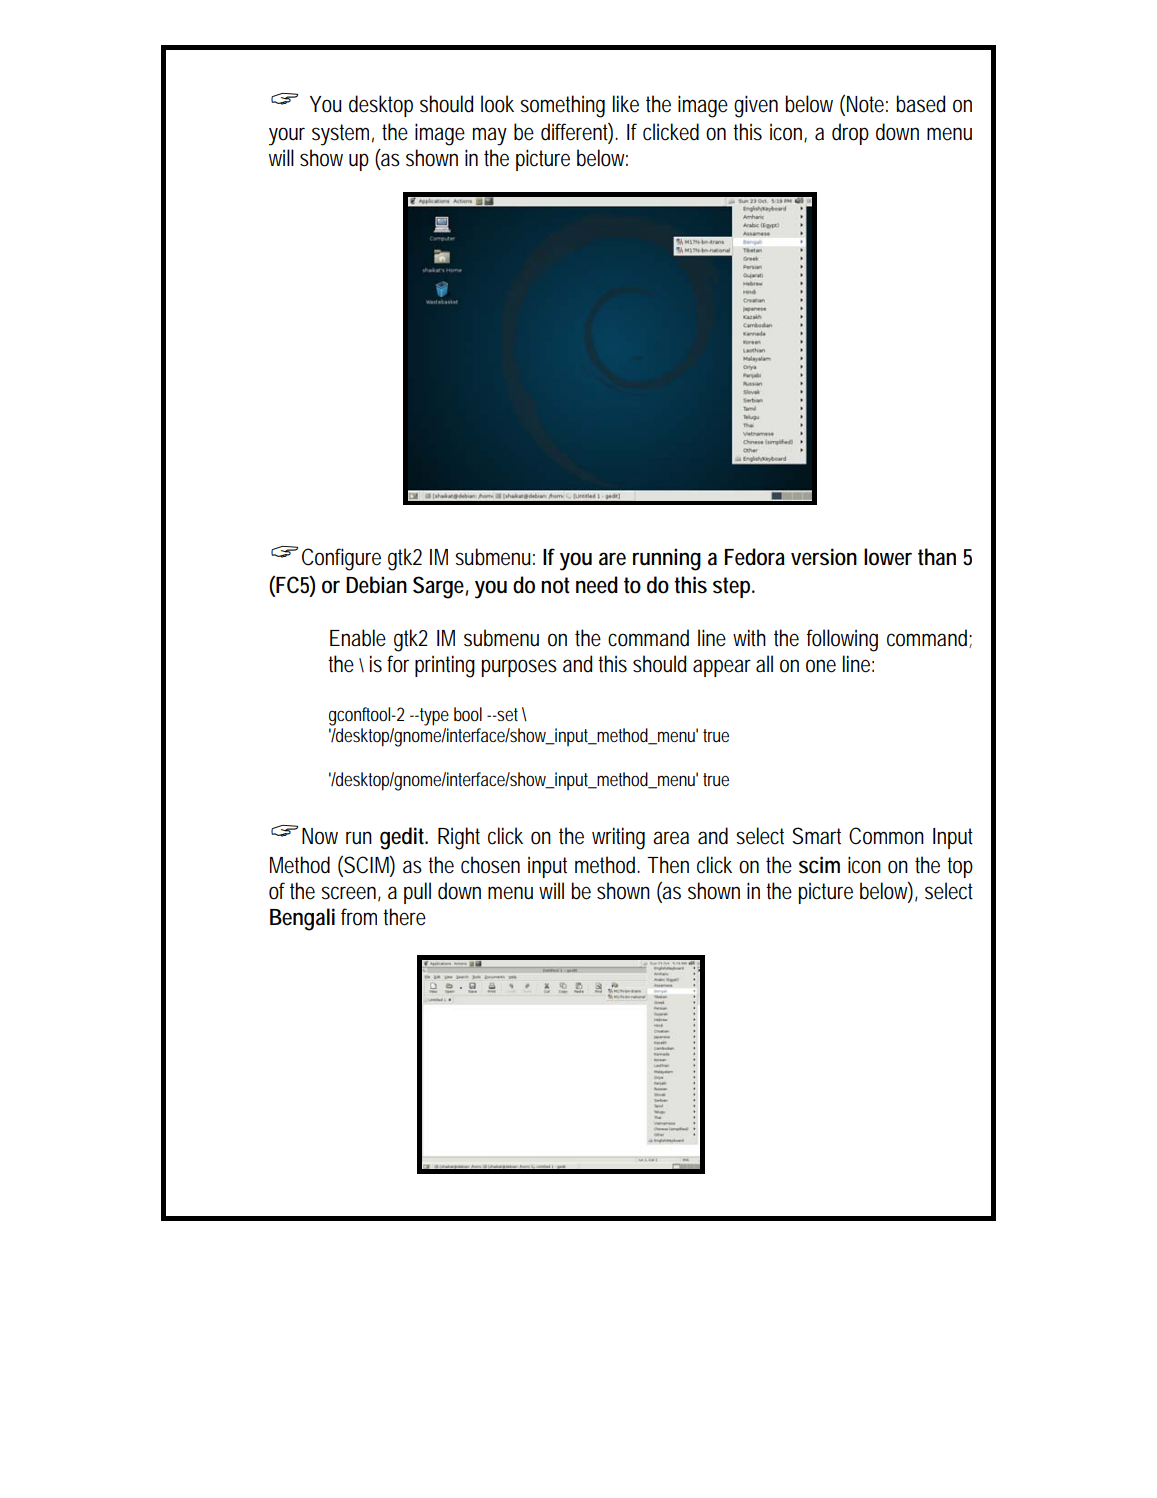 The height and width of the screenshot is (1498, 1157). Describe the element at coordinates (351, 894) in the screenshot. I see `screen` at that location.
